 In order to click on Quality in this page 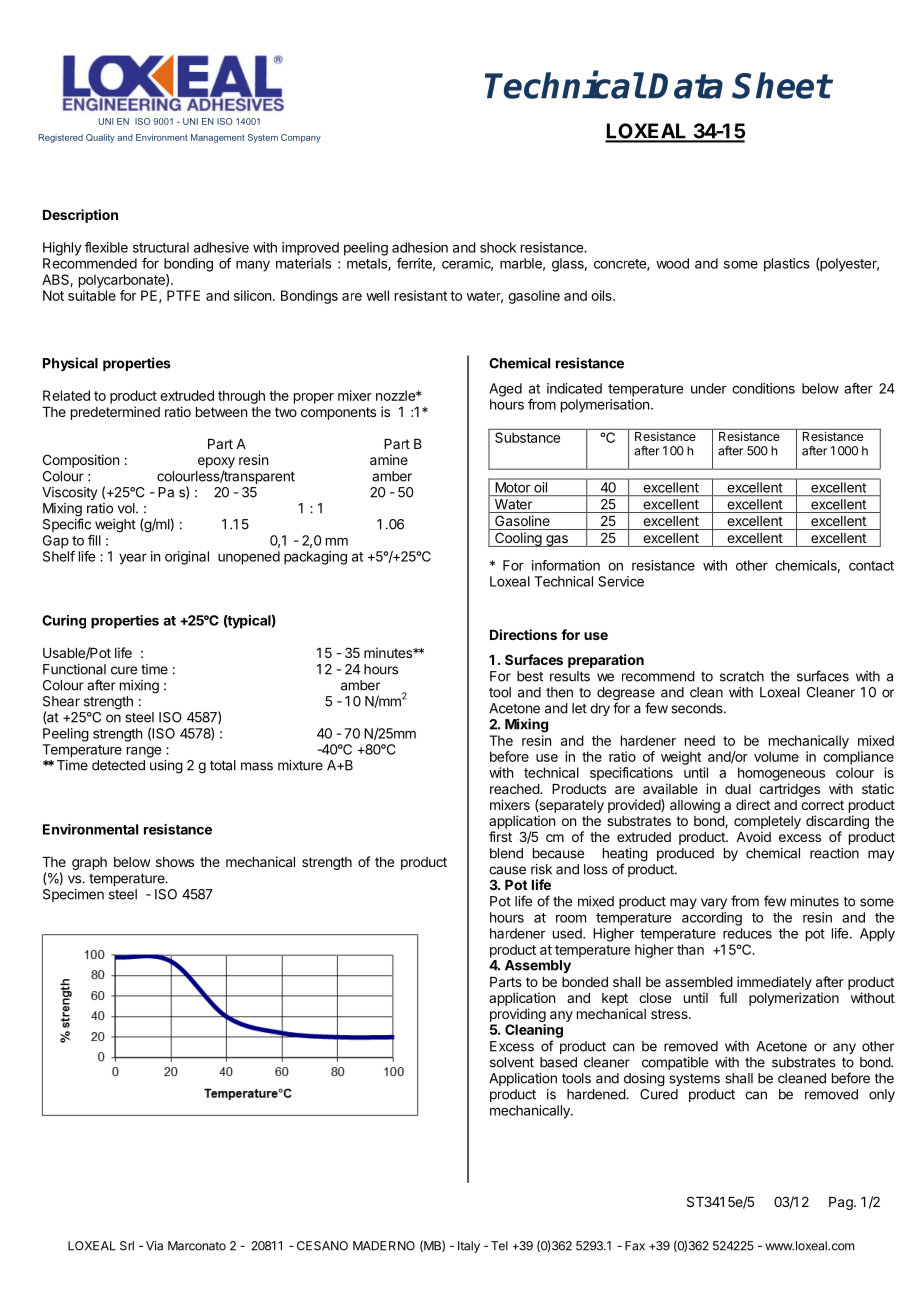, I will do `click(100, 138)`.
